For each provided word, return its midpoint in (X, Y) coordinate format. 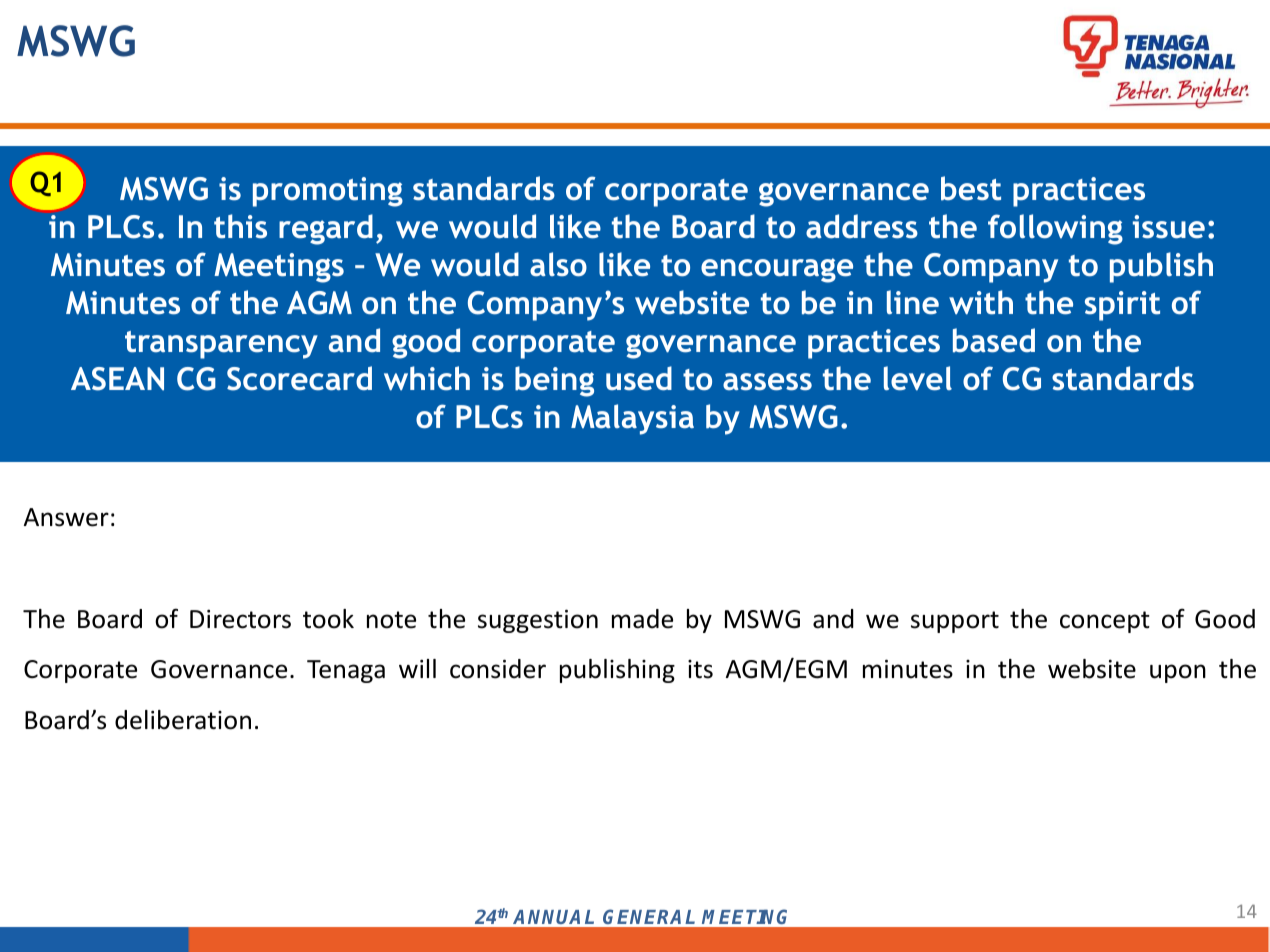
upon (1178, 673)
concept (1105, 622)
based (994, 340)
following (1055, 229)
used (639, 378)
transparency (221, 345)
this (240, 226)
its (700, 669)
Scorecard (299, 378)
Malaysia (632, 419)
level (918, 378)
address (862, 226)
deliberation (183, 720)
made (642, 619)
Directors (240, 619)
